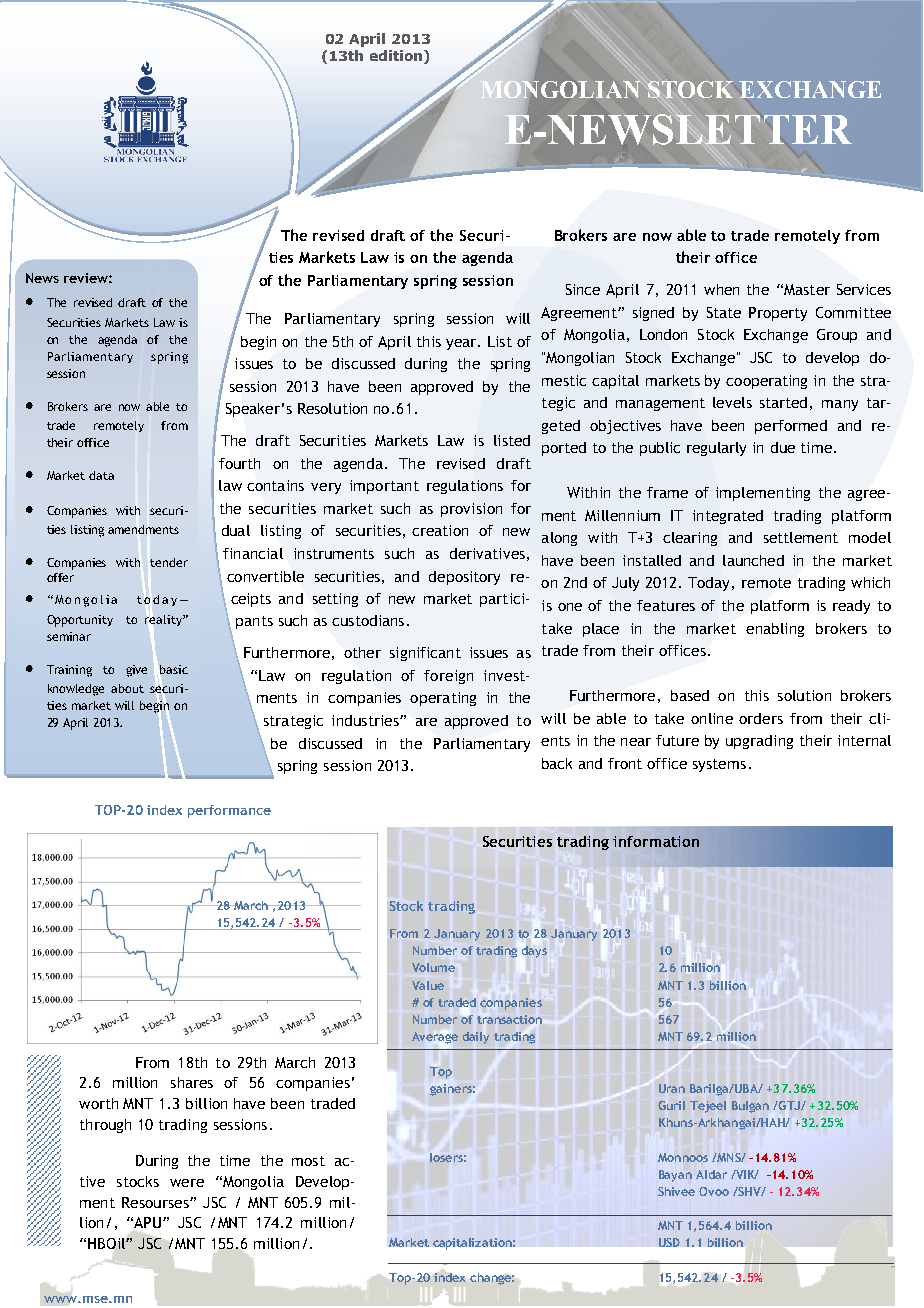  What do you see at coordinates (229, 811) in the screenshot?
I see `performance` at bounding box center [229, 811].
